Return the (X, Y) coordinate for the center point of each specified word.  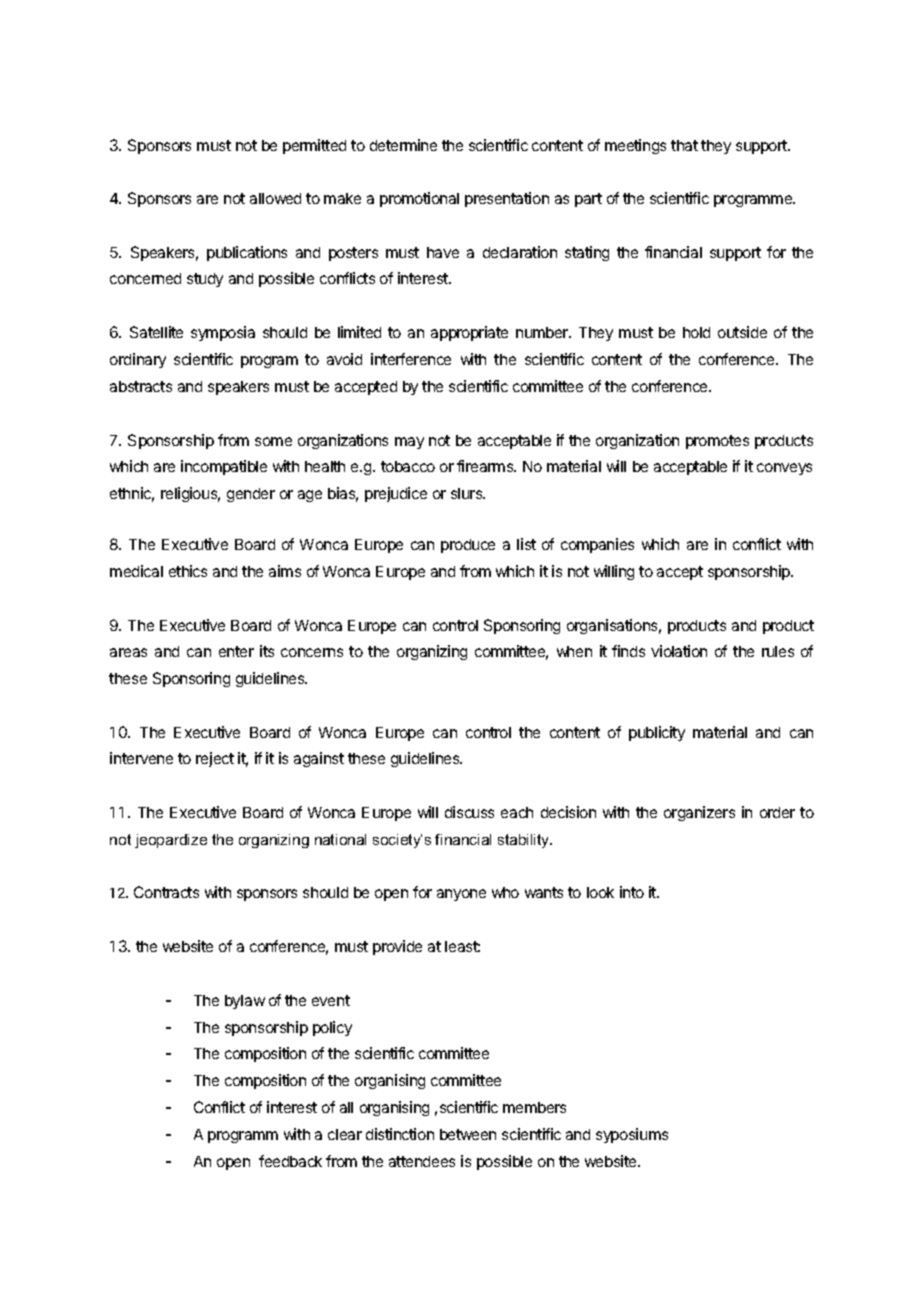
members (534, 1107)
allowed (275, 198)
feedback (290, 1161)
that (684, 145)
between (468, 1134)
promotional (419, 199)
